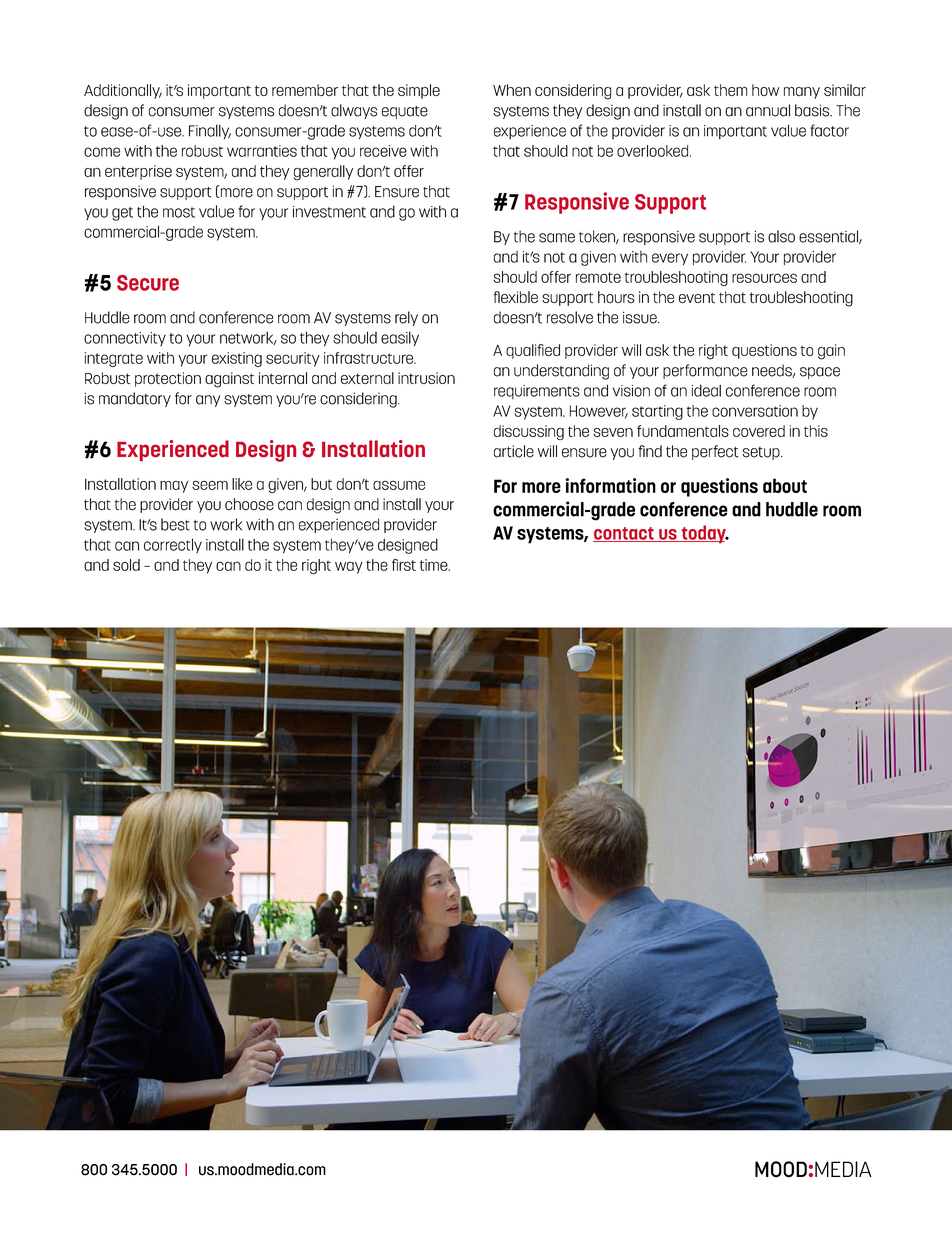  What do you see at coordinates (512, 90) in the page?
I see `When` at bounding box center [512, 90].
